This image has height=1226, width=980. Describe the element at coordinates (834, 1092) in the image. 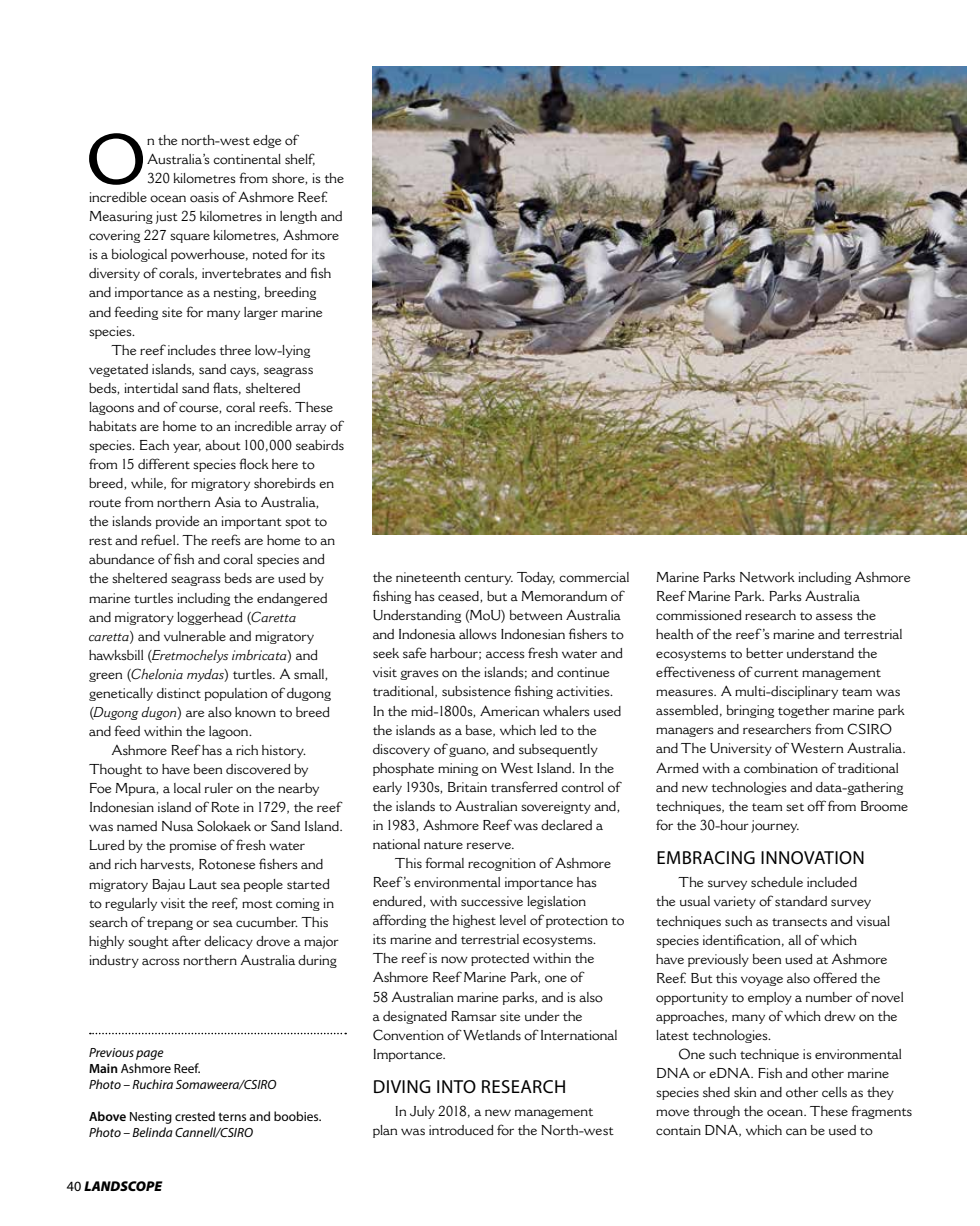

I see `cells` at that location.
